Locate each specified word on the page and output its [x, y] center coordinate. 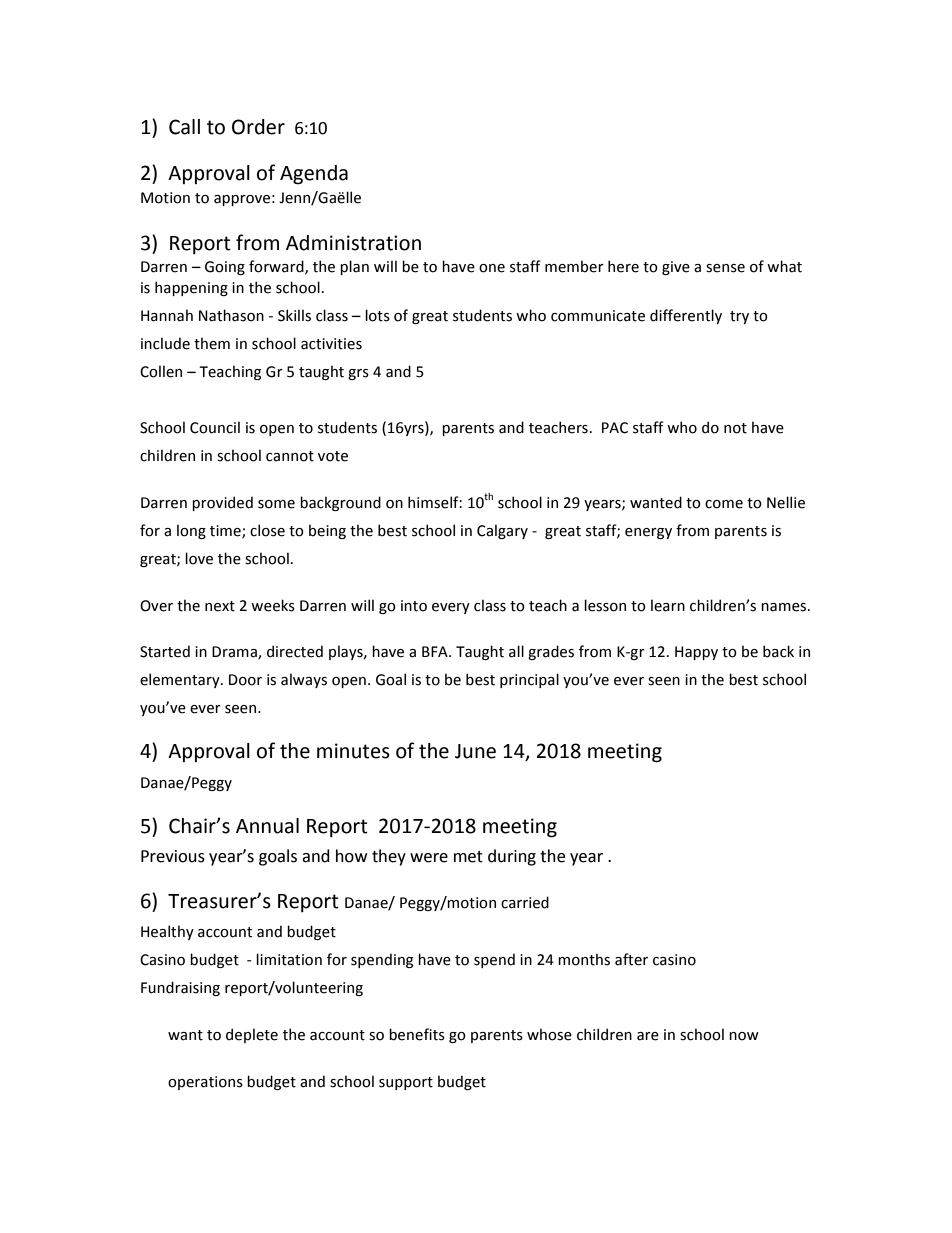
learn [668, 605]
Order [258, 127]
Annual [267, 826]
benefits [417, 1034]
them [212, 343]
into [414, 606]
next [220, 606]
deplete [252, 1035]
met [468, 857]
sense [725, 268]
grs [358, 374]
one [492, 268]
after [631, 959]
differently [686, 316]
